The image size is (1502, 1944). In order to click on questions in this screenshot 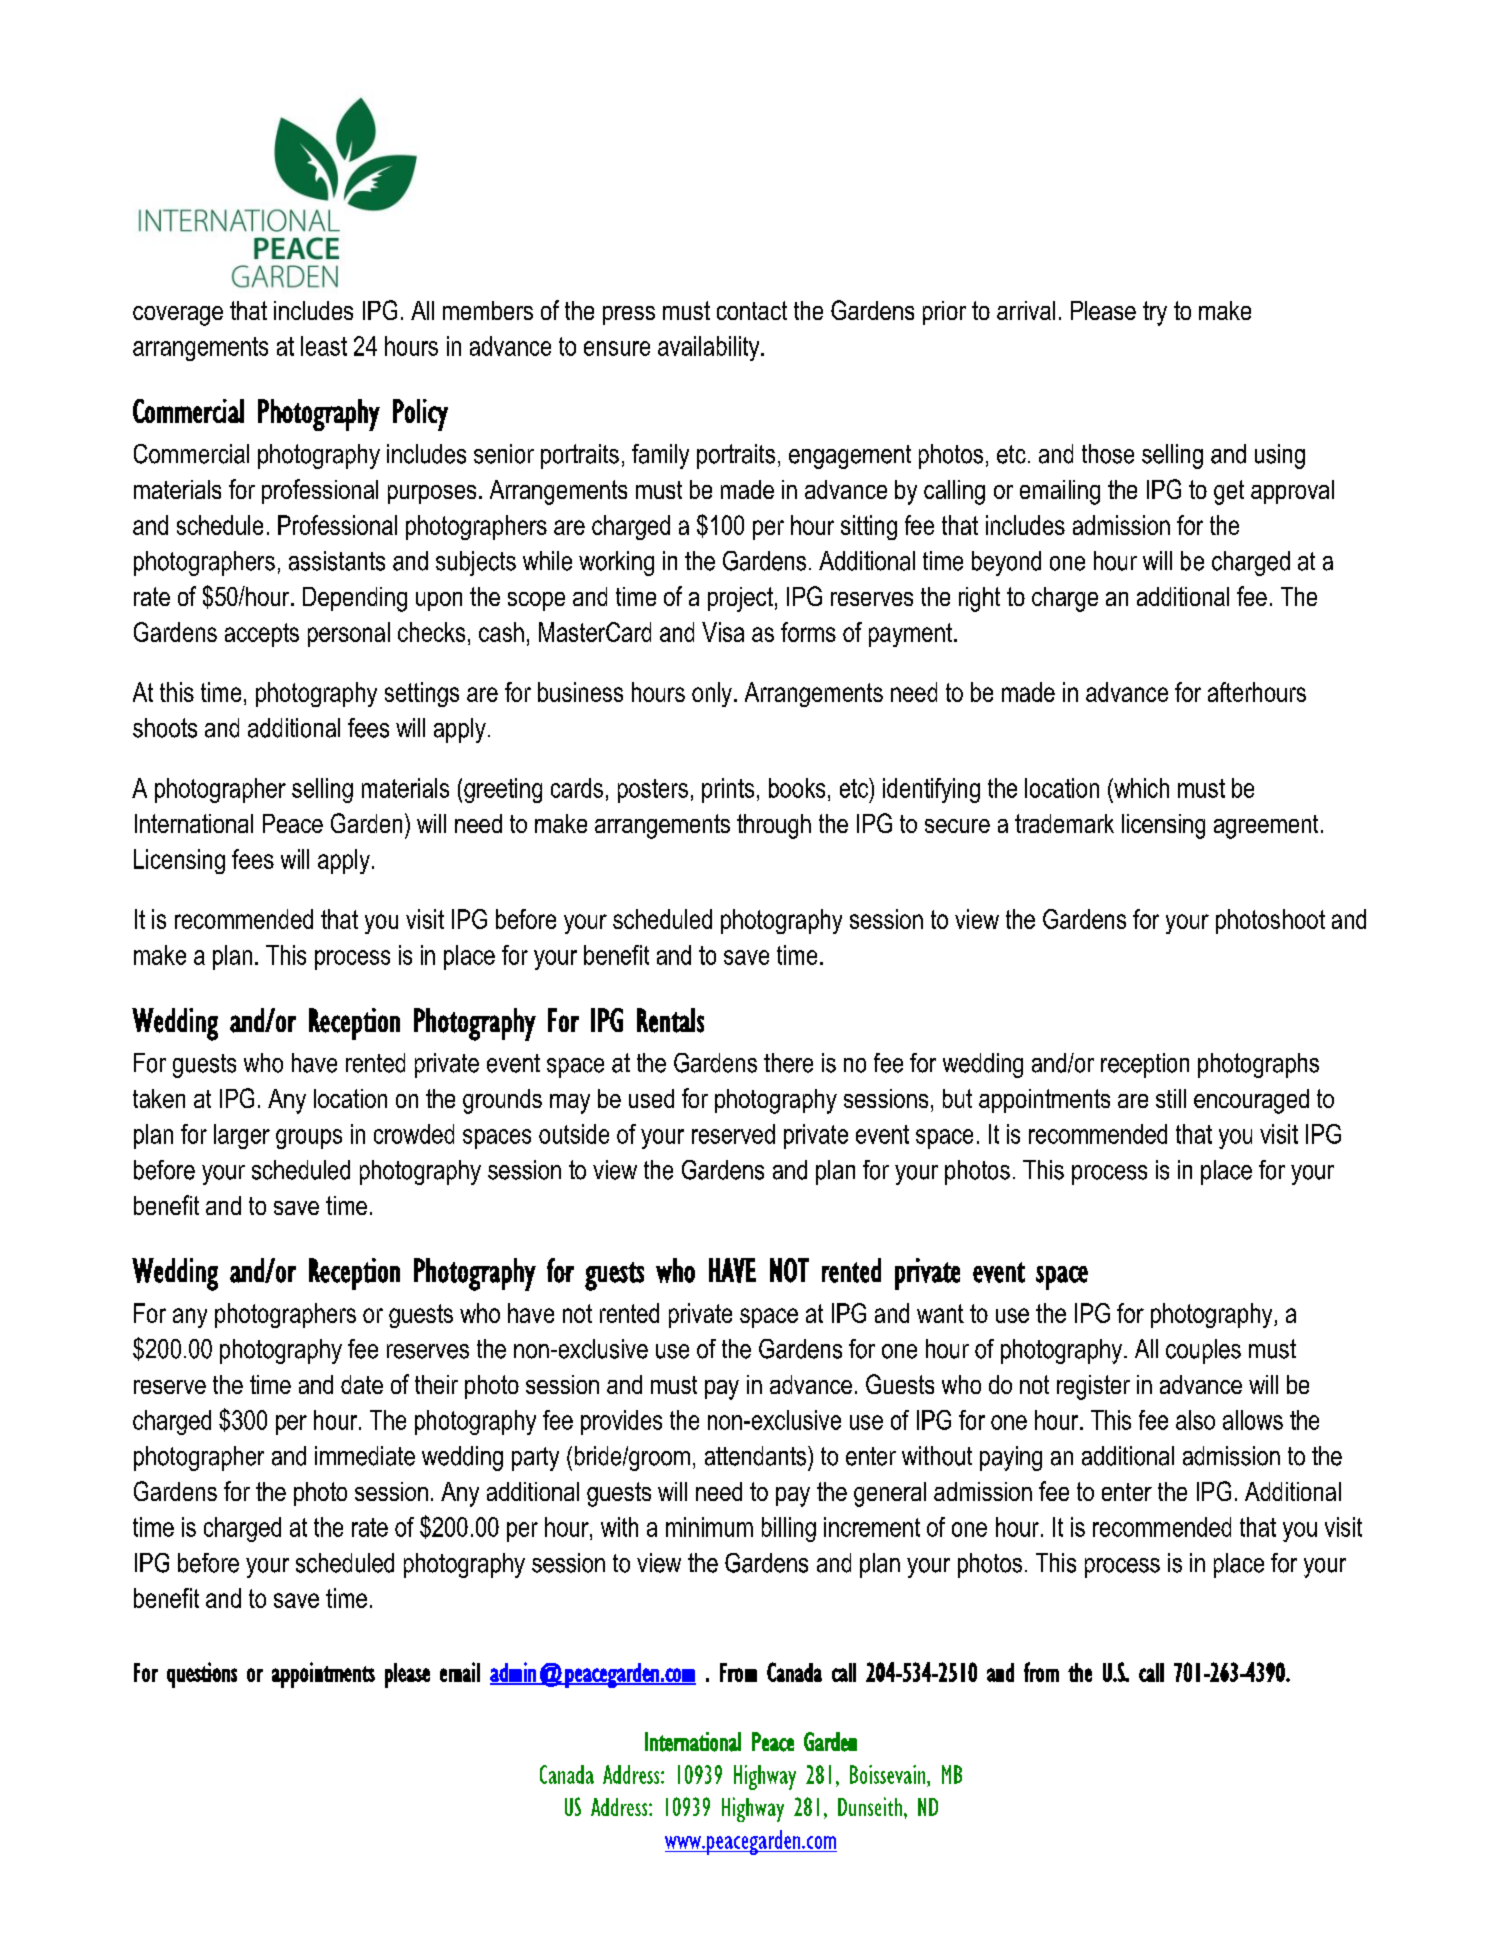, I will do `click(202, 1675)`.
